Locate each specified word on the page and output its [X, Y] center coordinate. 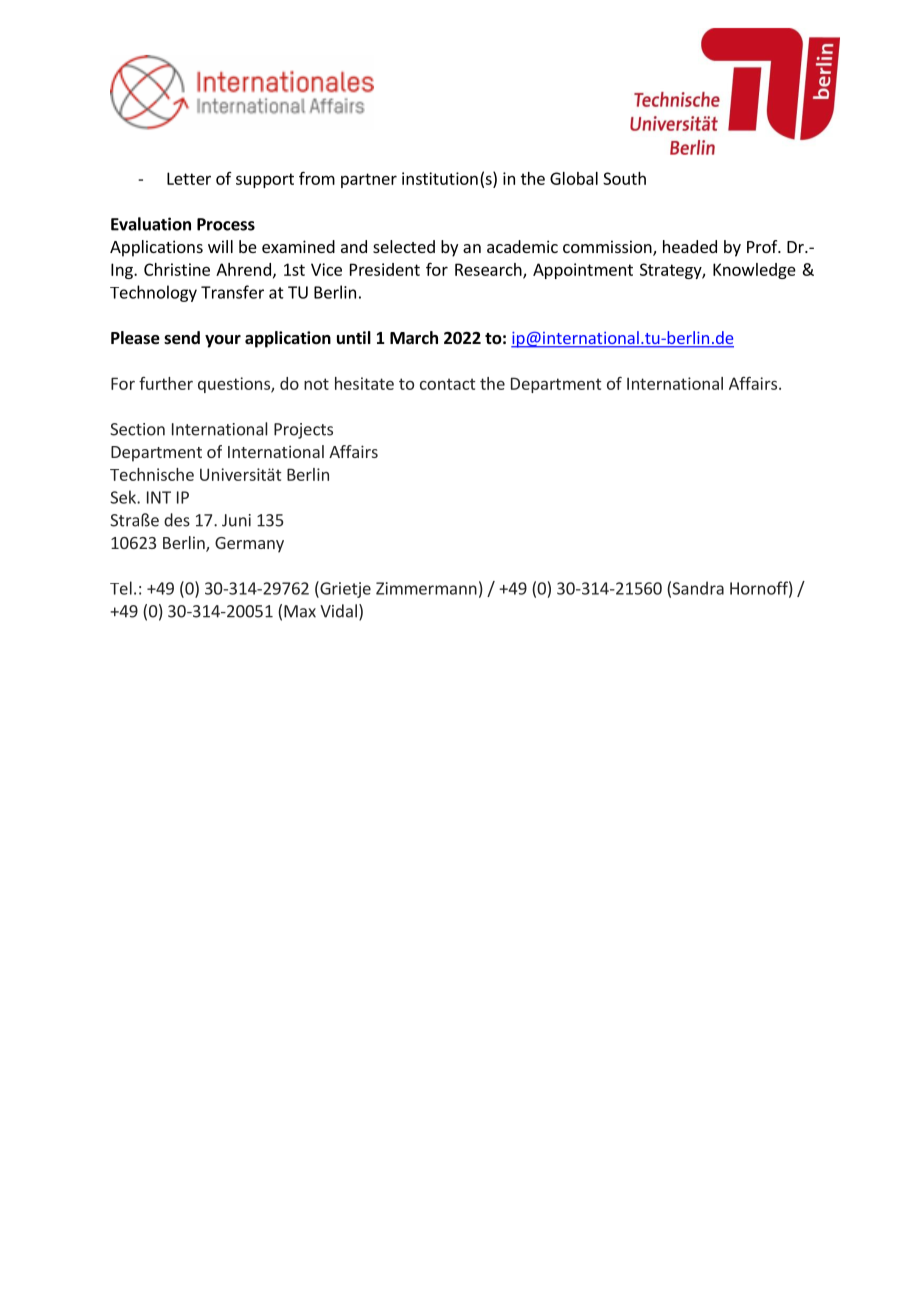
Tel [121, 588]
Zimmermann [426, 588]
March [414, 337]
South [624, 178]
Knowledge [754, 271]
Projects [303, 431]
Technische [152, 474]
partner [369, 180]
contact [448, 384]
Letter [189, 178]
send [182, 338]
